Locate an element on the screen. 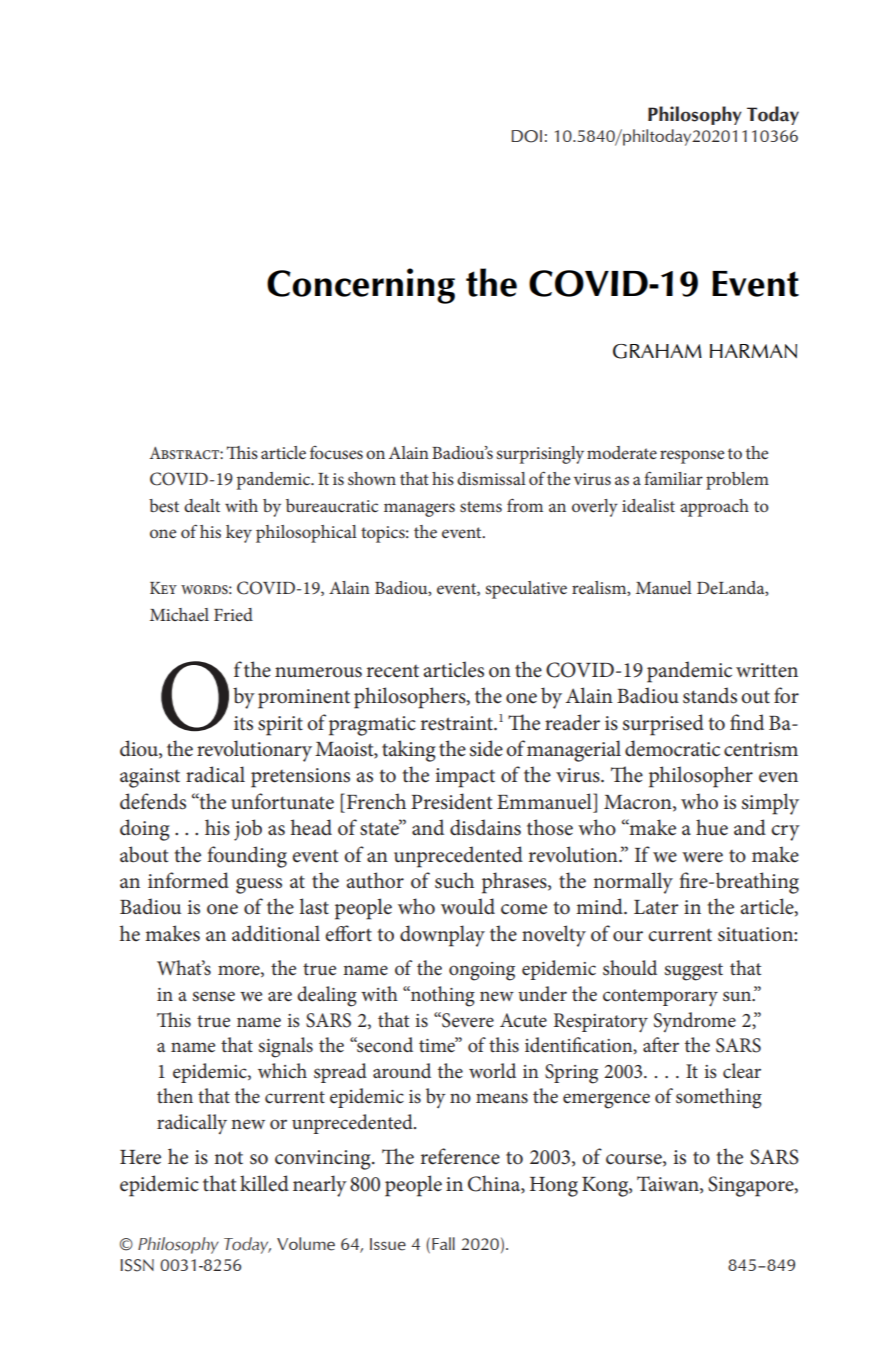 Image resolution: width=896 pixels, height=1345 pixels. speculative is located at coordinates (526, 590).
